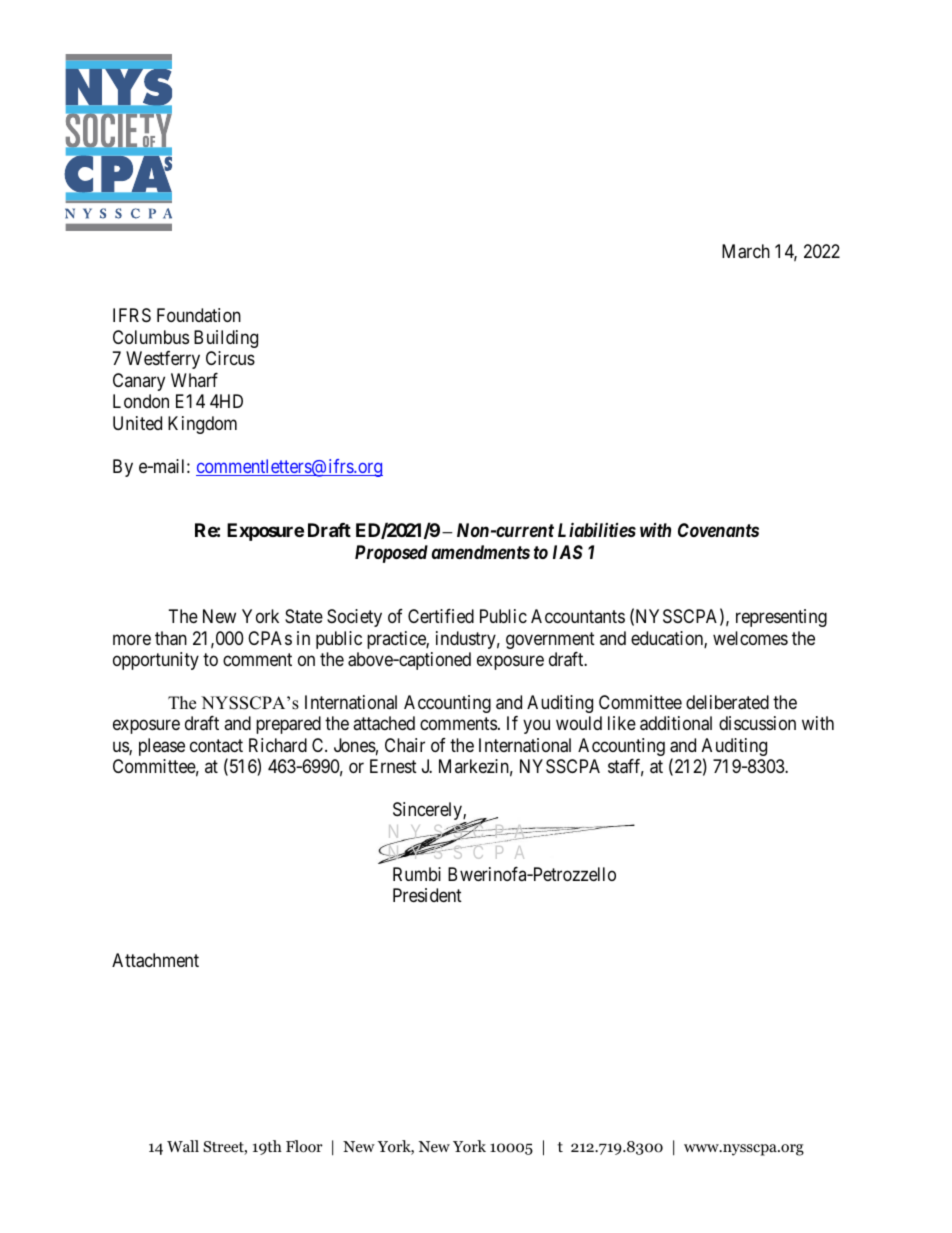 Image resolution: width=952 pixels, height=1233 pixels. What do you see at coordinates (746, 251) in the screenshot?
I see `March` at bounding box center [746, 251].
